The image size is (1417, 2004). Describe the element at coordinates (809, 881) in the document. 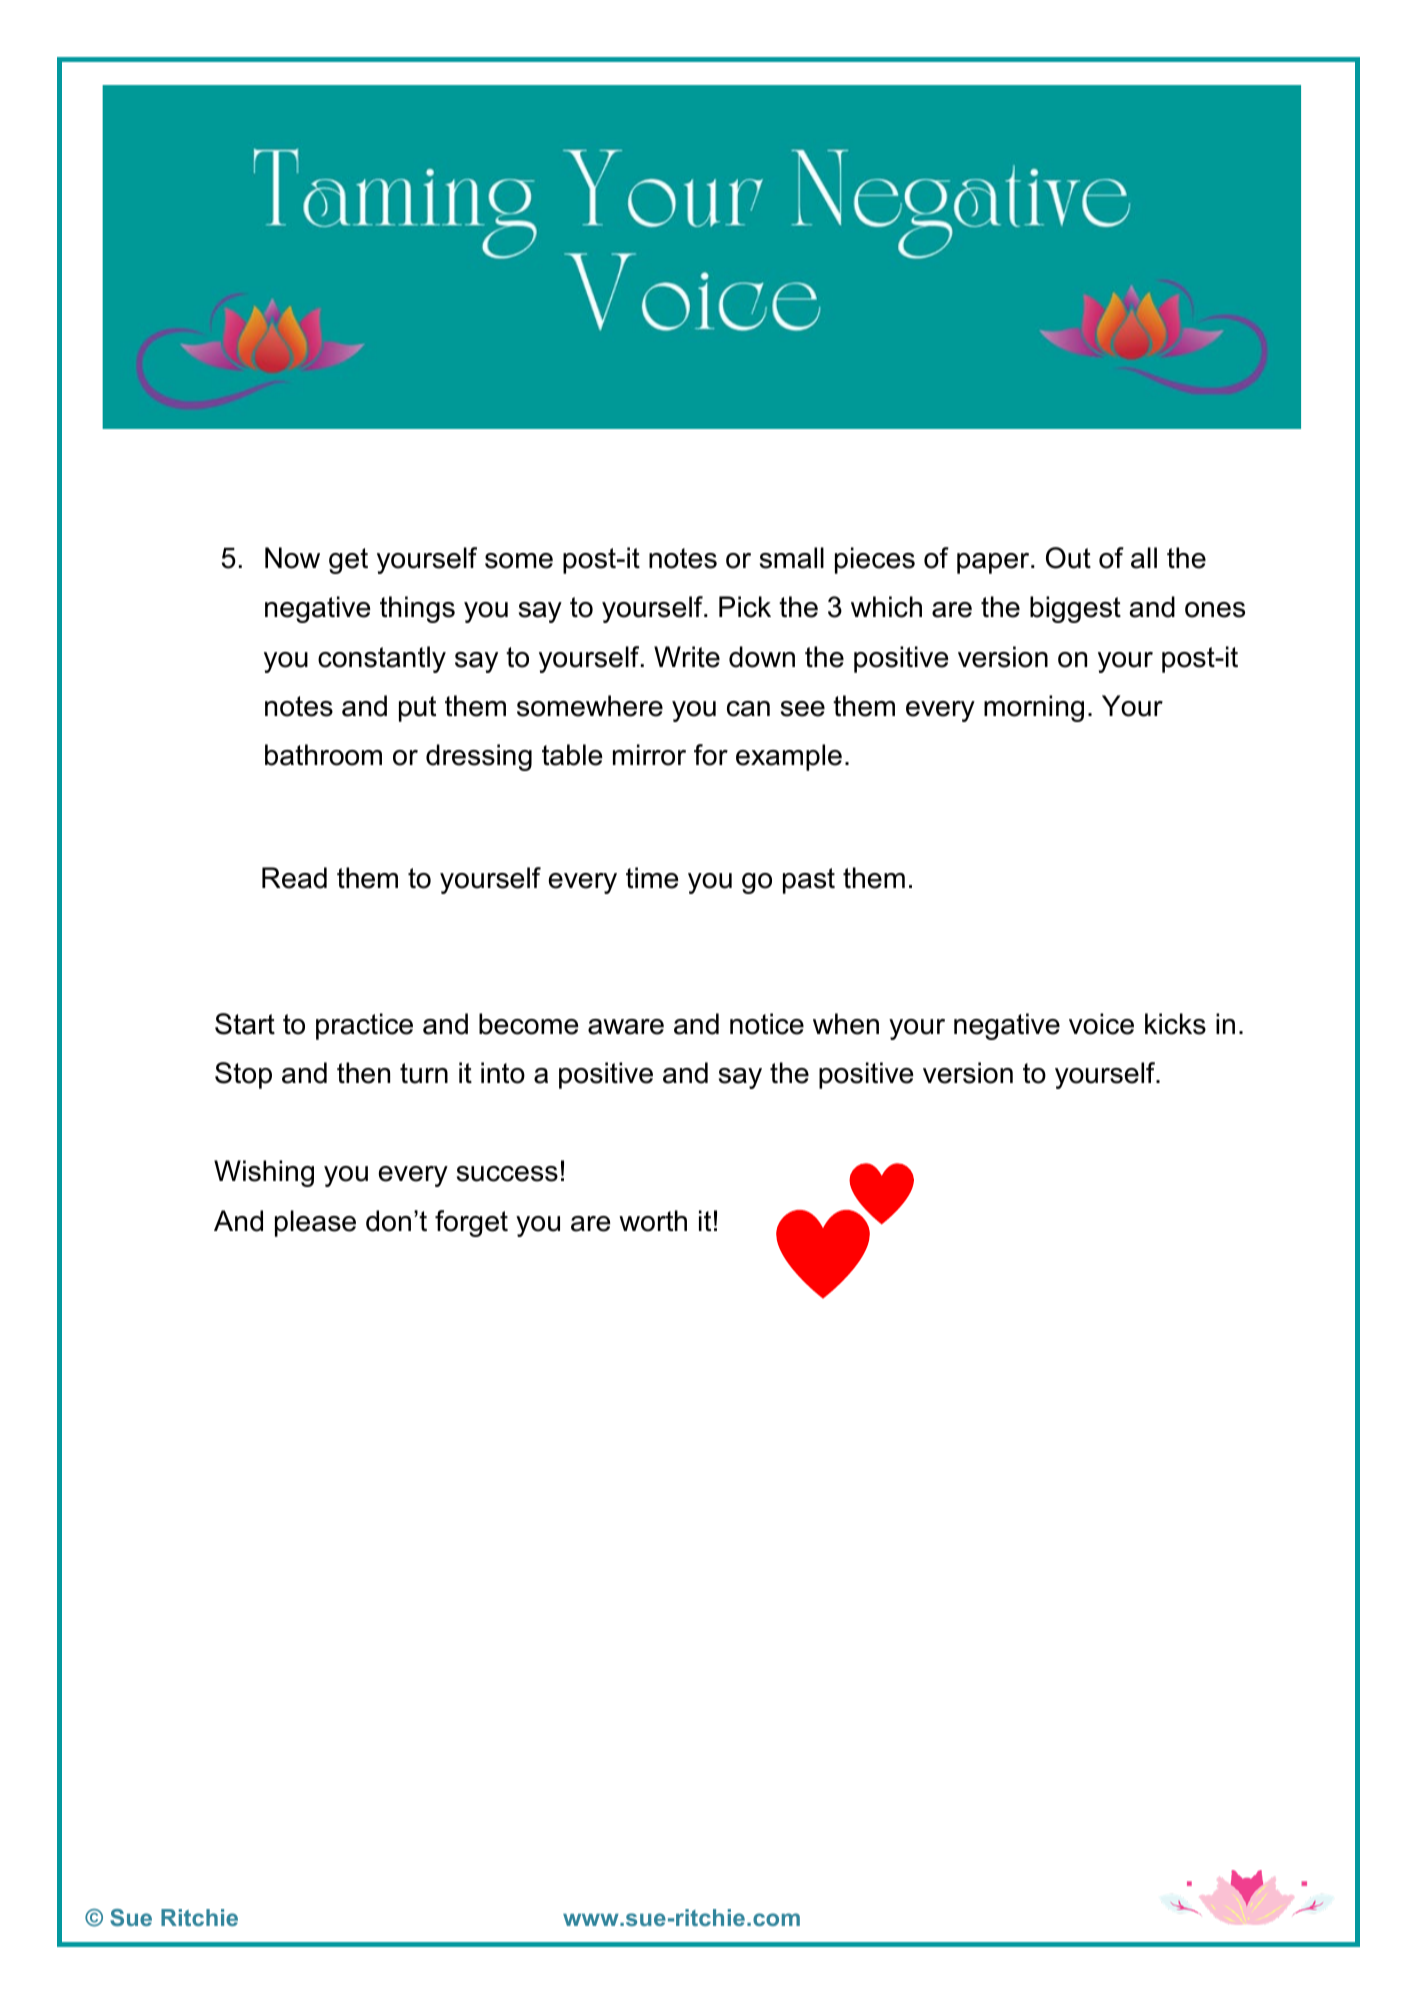

I see `past` at that location.
